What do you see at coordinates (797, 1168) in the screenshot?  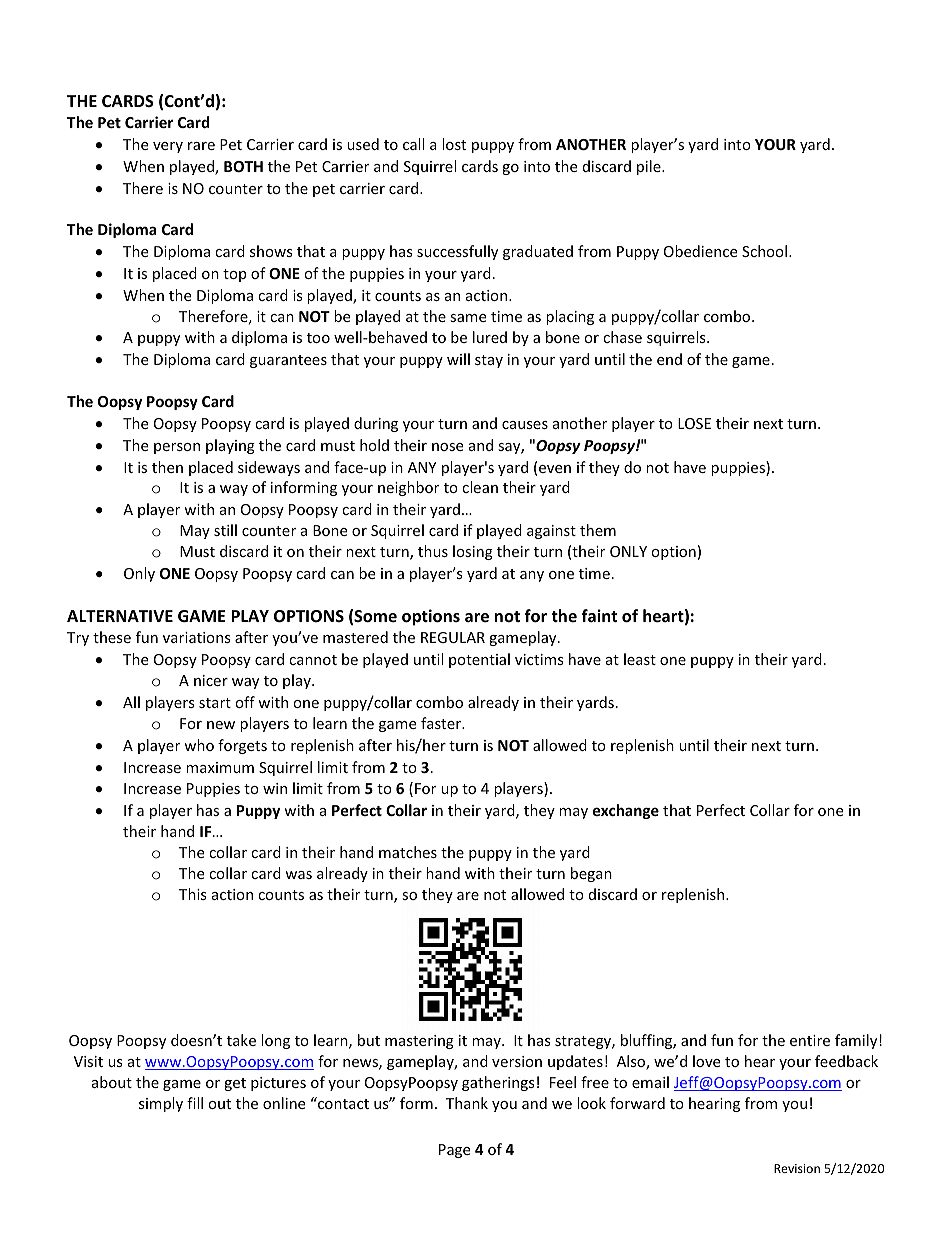 I see `Revision` at bounding box center [797, 1168].
